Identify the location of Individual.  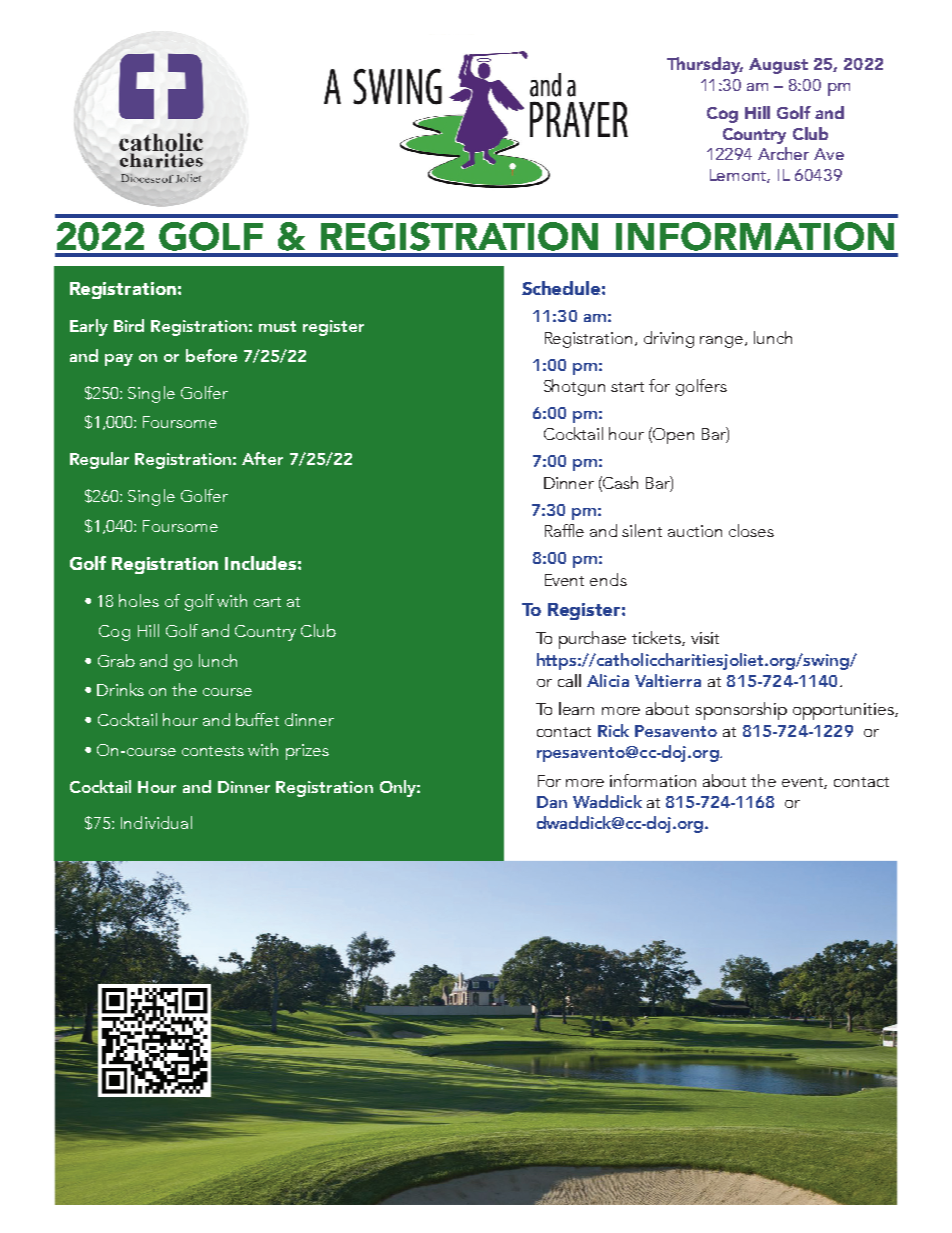
(156, 822).
